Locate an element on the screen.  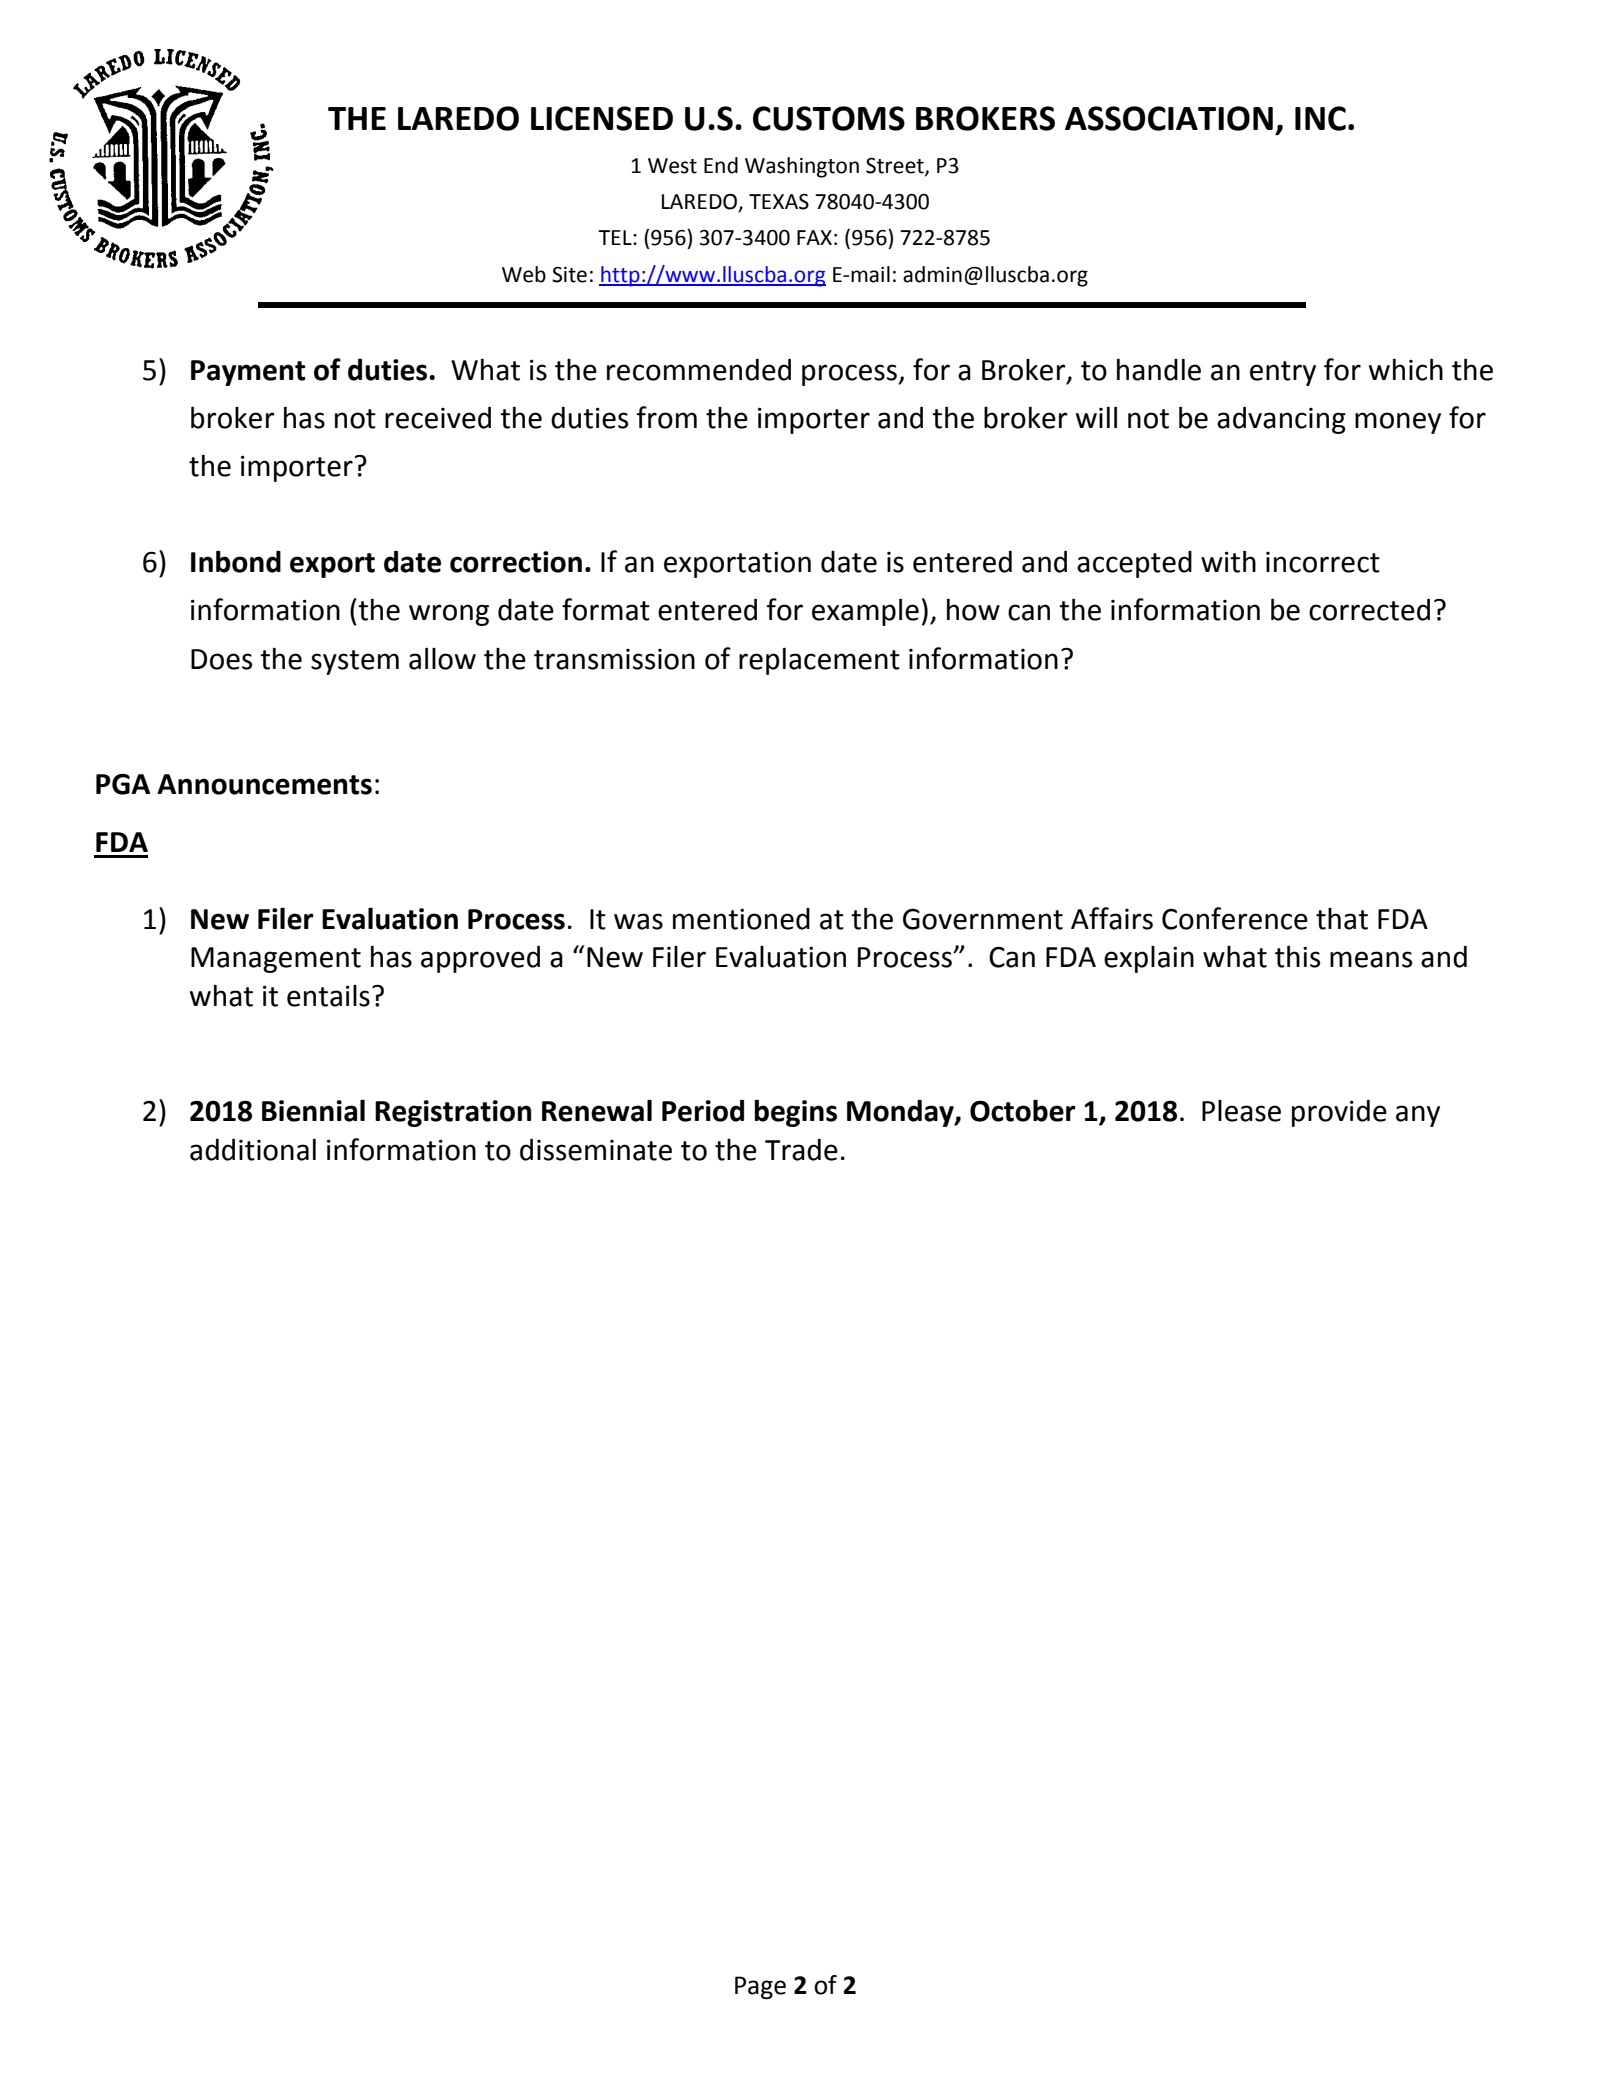
Please is located at coordinates (1241, 1111).
